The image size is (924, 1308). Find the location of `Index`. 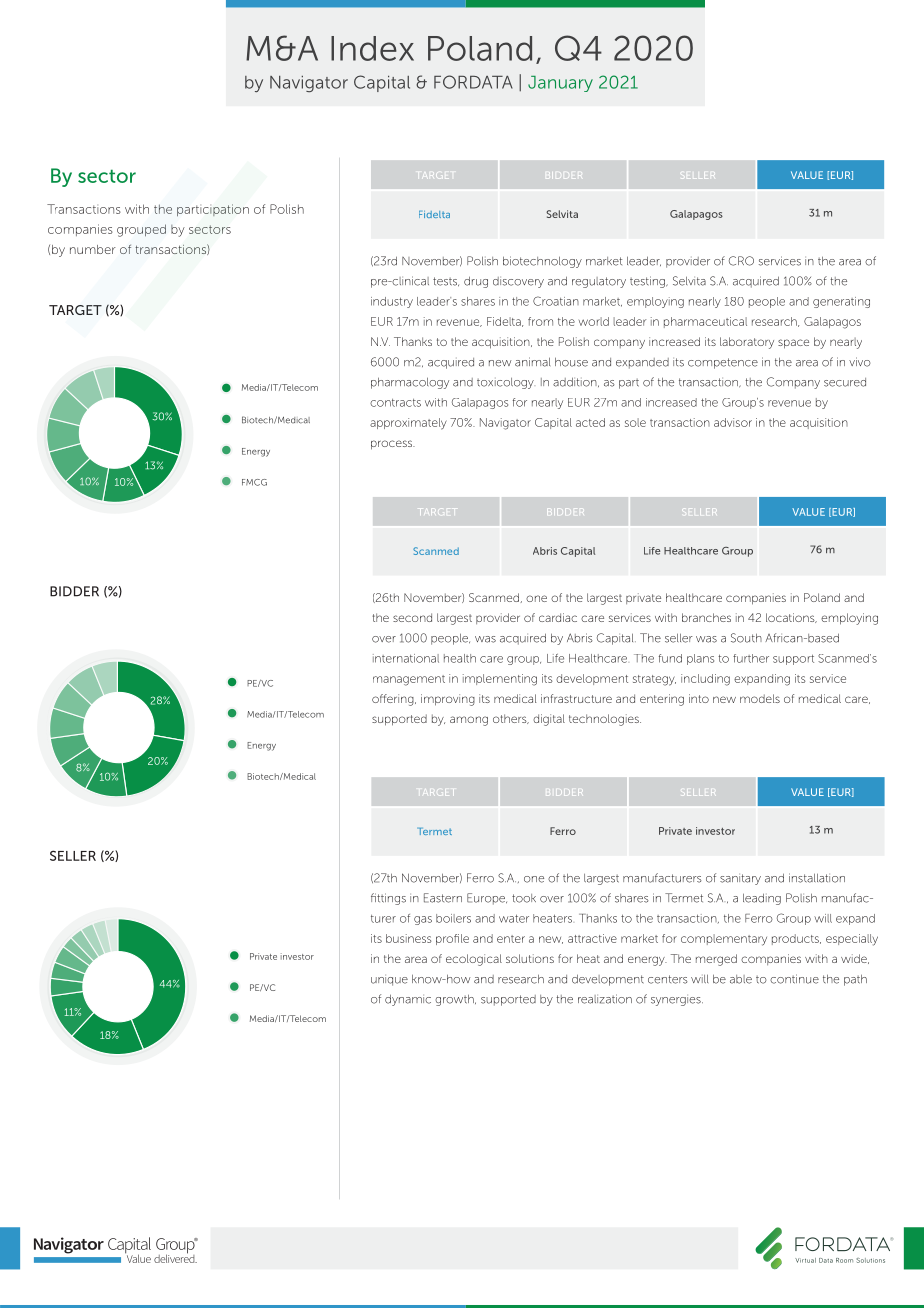

Index is located at coordinates (372, 48).
